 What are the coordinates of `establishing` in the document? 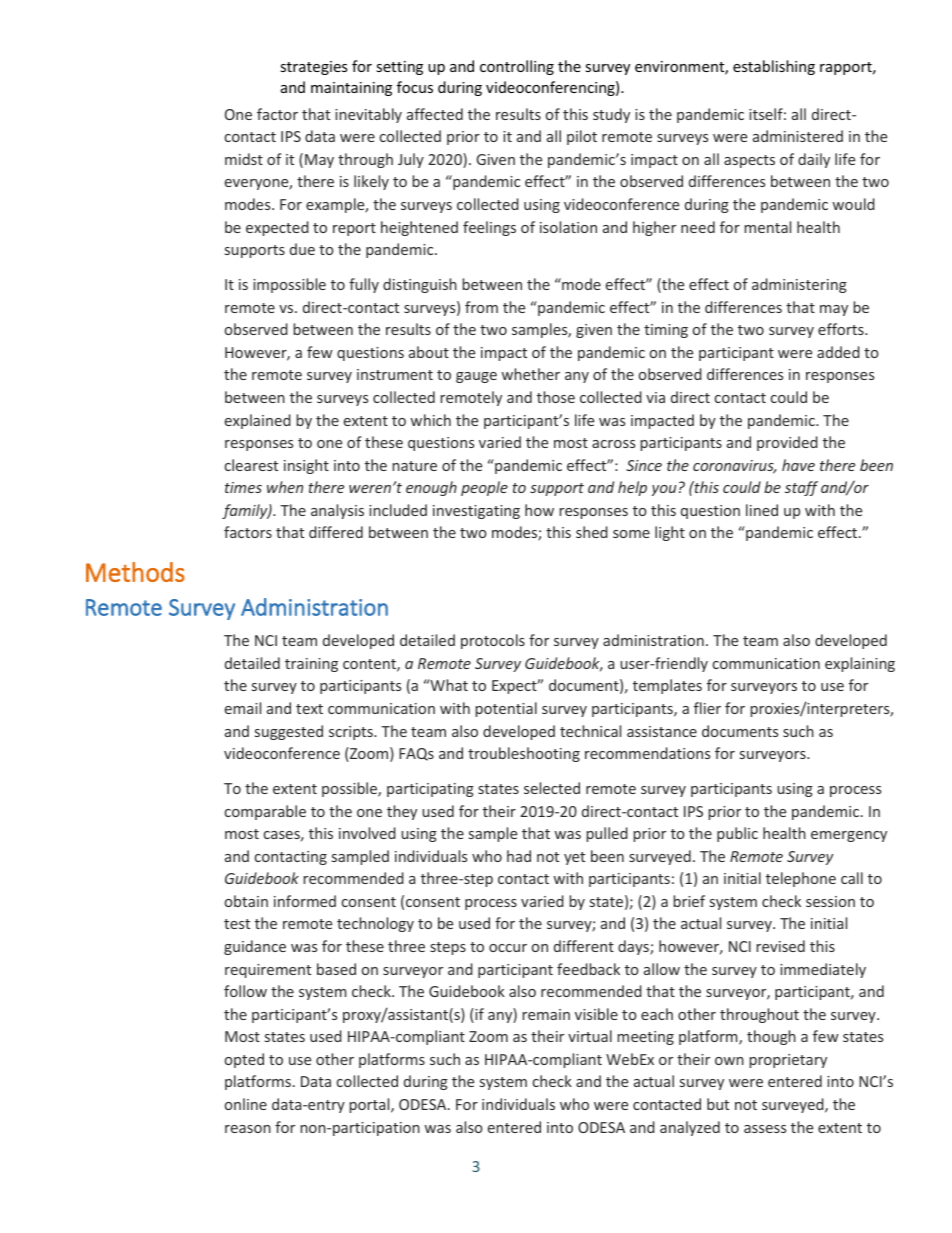 It's located at (774, 67).
